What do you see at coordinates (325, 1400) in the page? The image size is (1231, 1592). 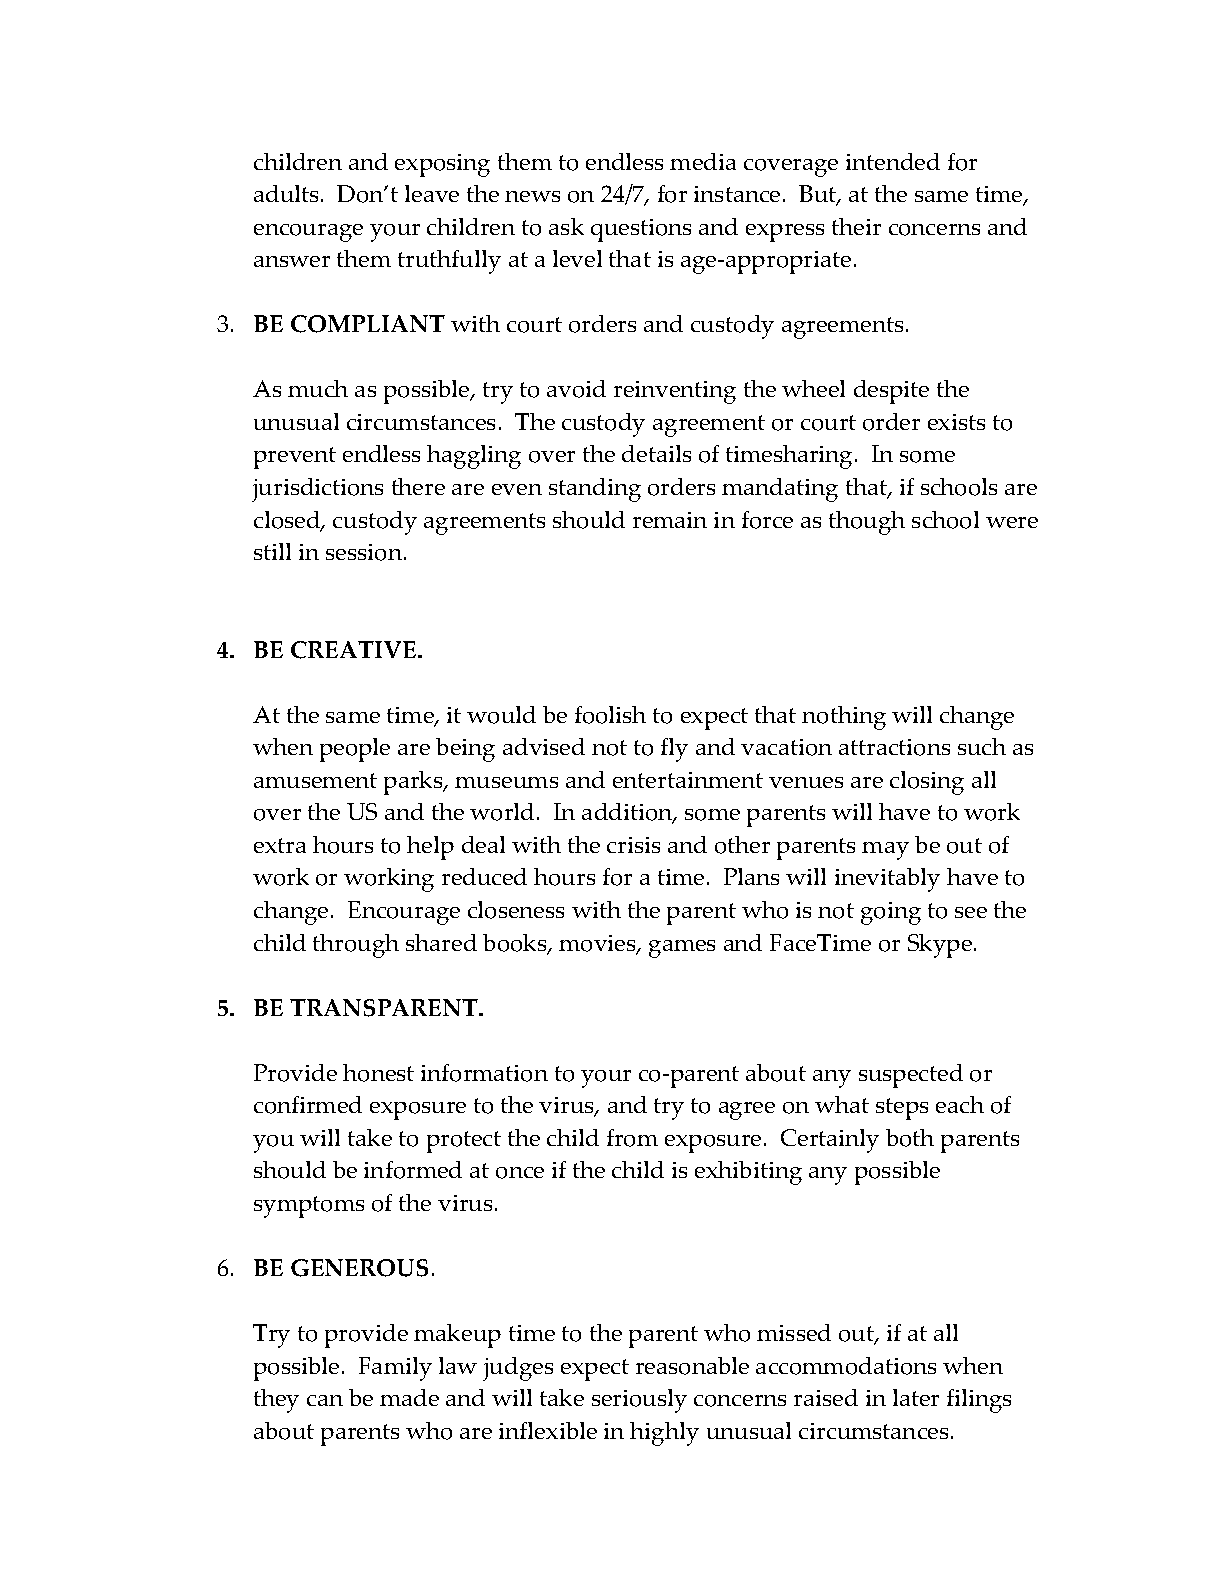 I see `can` at bounding box center [325, 1400].
